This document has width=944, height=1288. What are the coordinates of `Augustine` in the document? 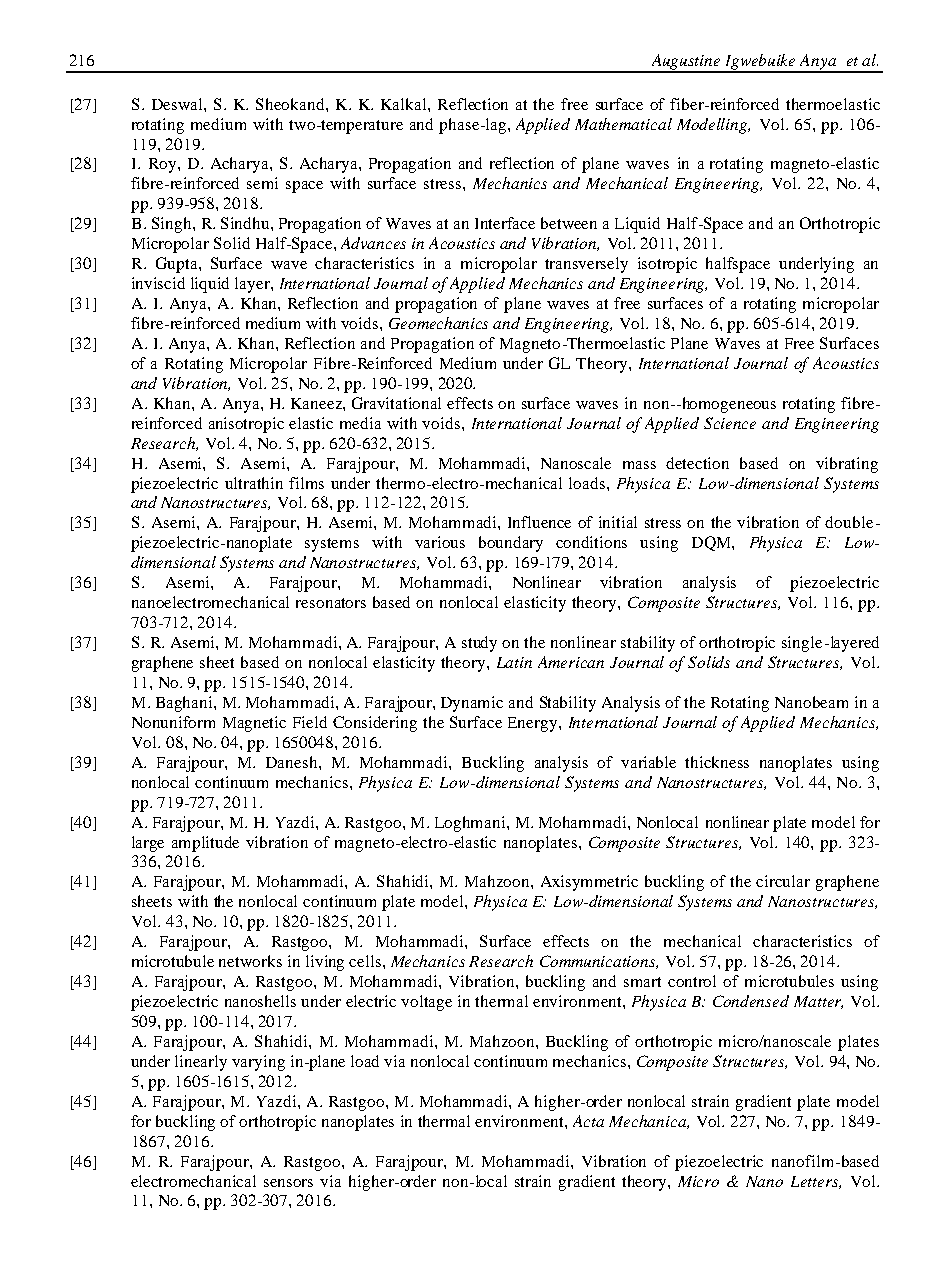 It's located at (686, 63).
